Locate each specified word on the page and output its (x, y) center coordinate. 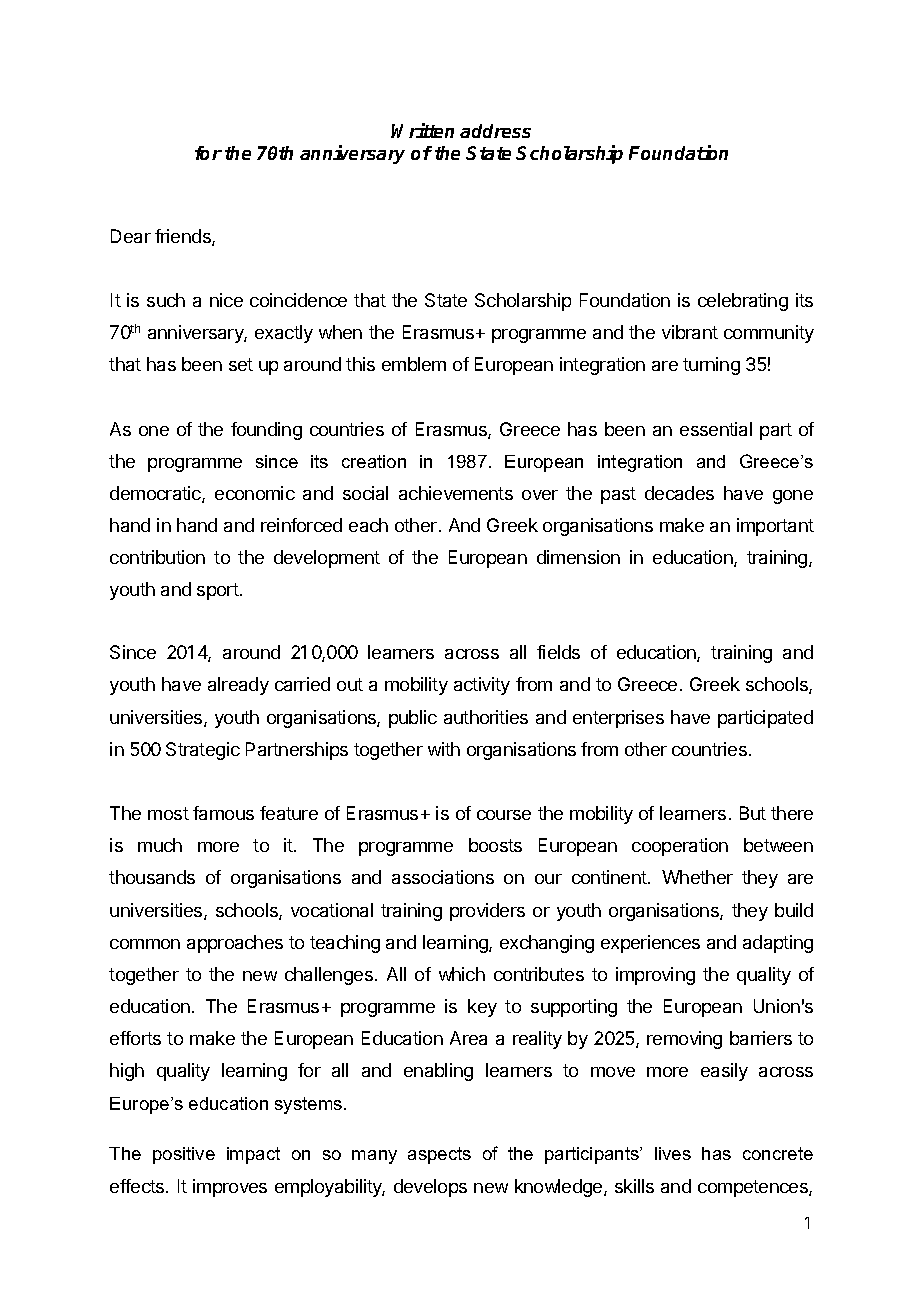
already (238, 686)
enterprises (618, 719)
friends (184, 237)
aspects (439, 1155)
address (495, 131)
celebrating (743, 302)
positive (184, 1155)
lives (673, 1153)
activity (482, 686)
